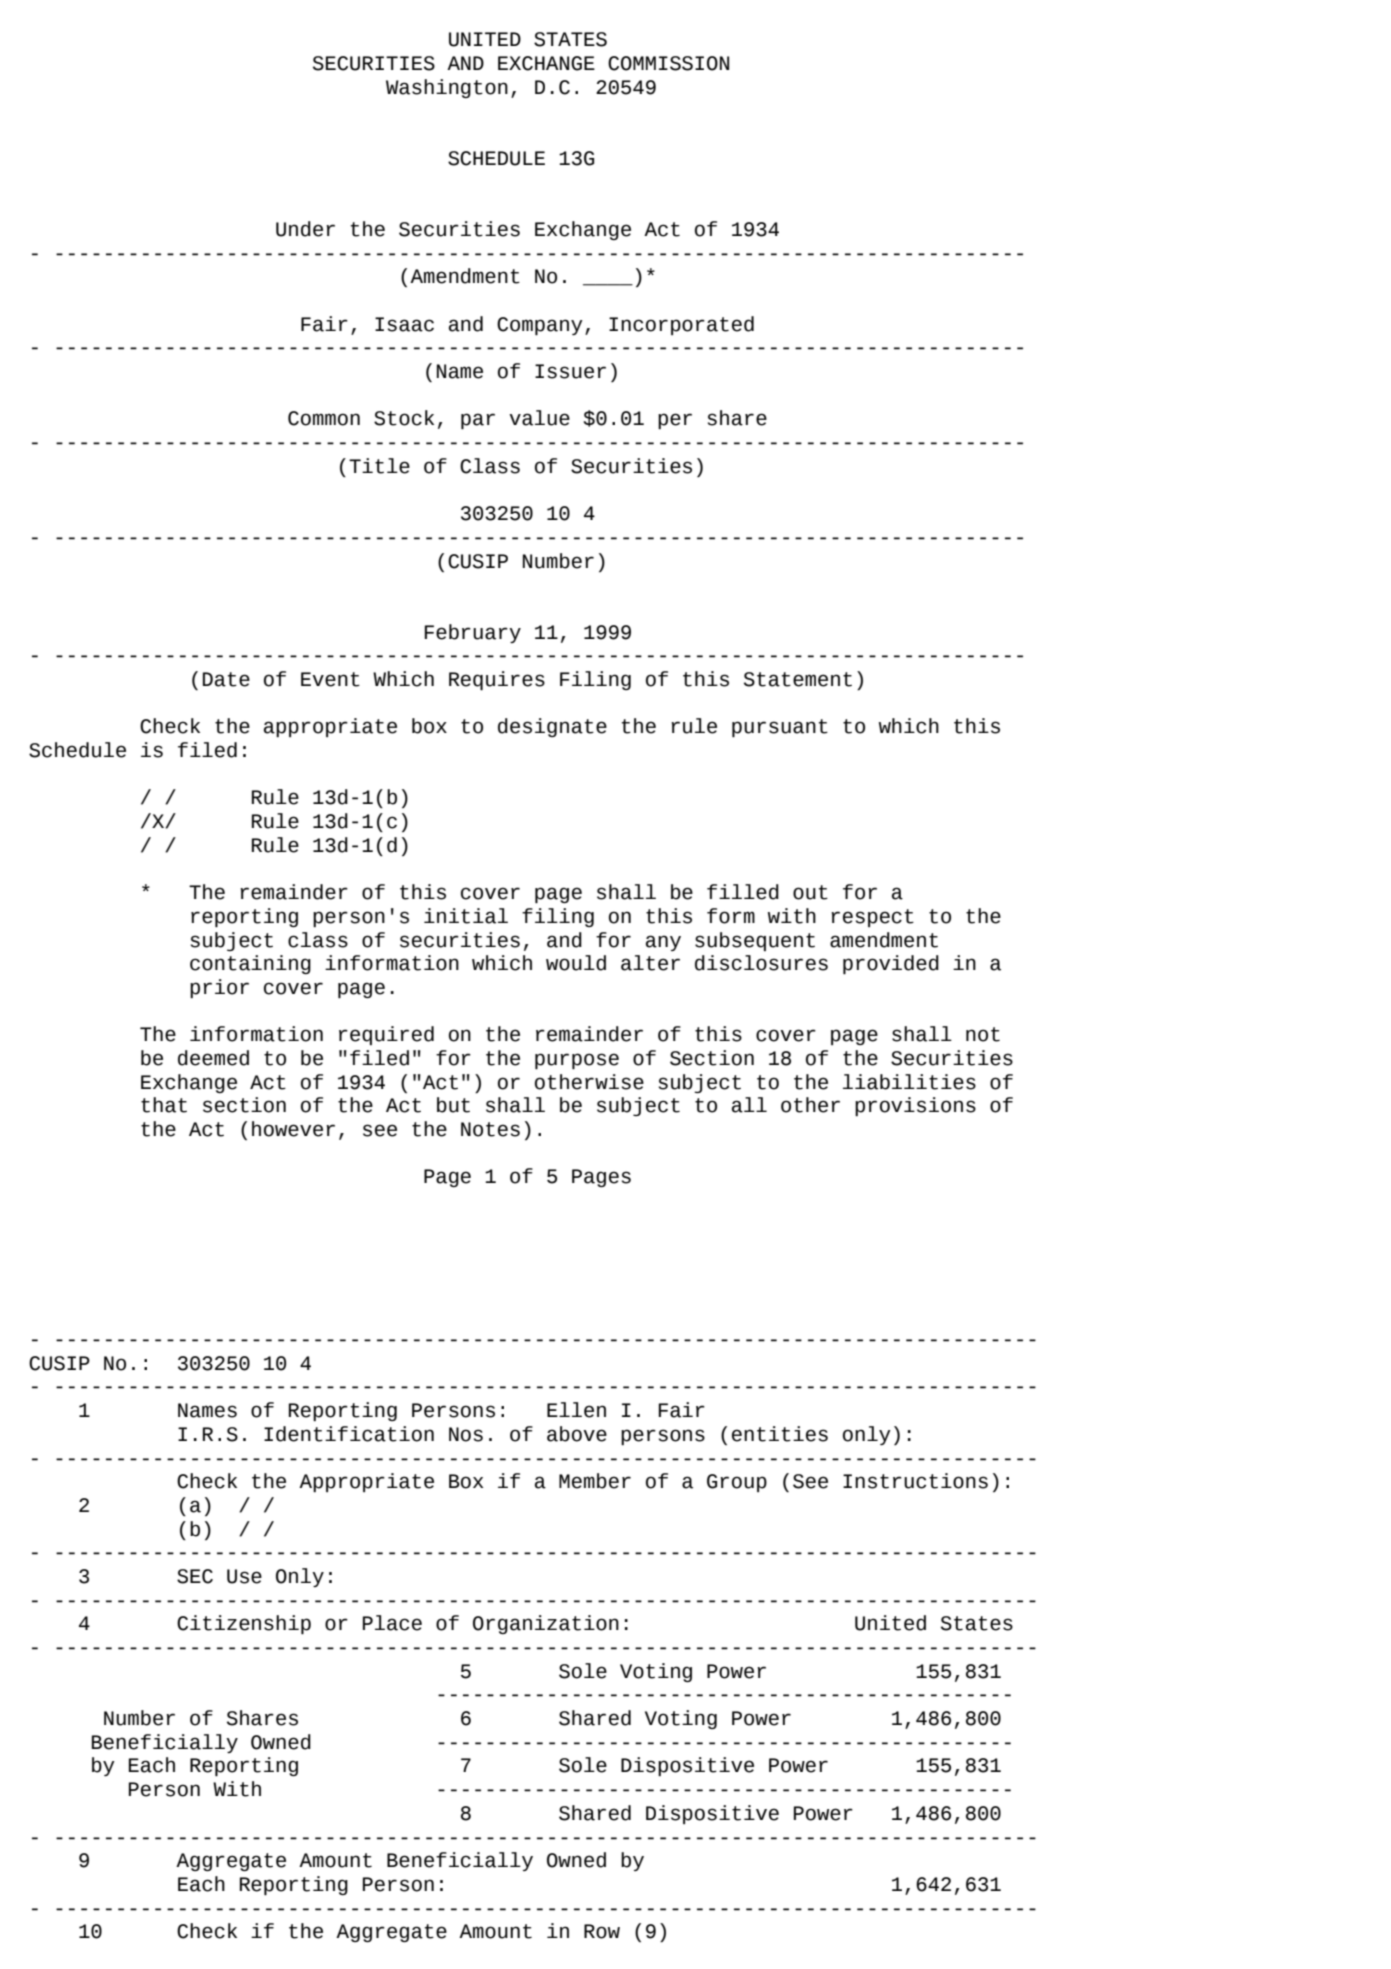 This screenshot has height=1969, width=1391. I want to click on Under, so click(305, 229).
